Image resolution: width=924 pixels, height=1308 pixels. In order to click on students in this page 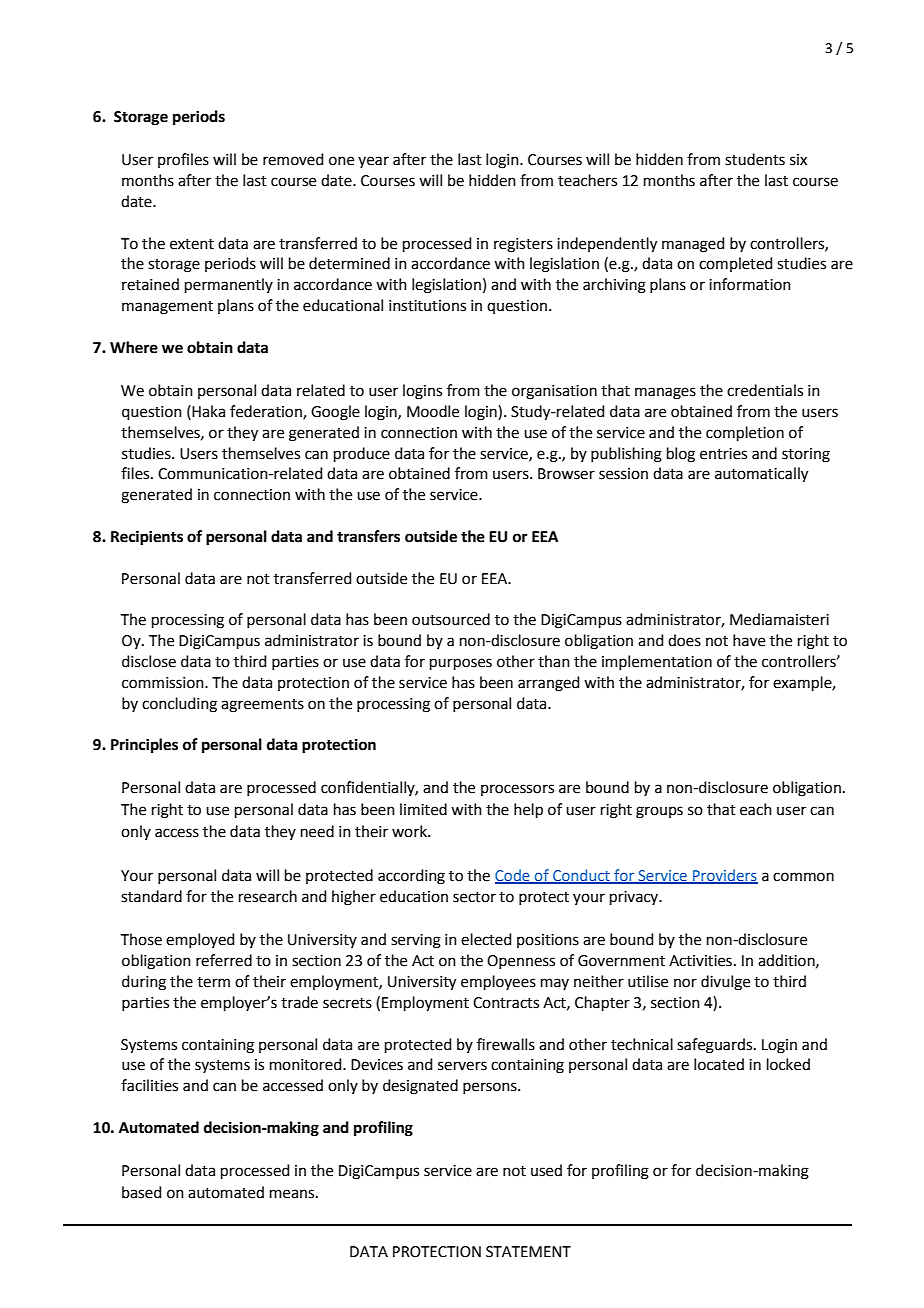, I will do `click(755, 159)`.
